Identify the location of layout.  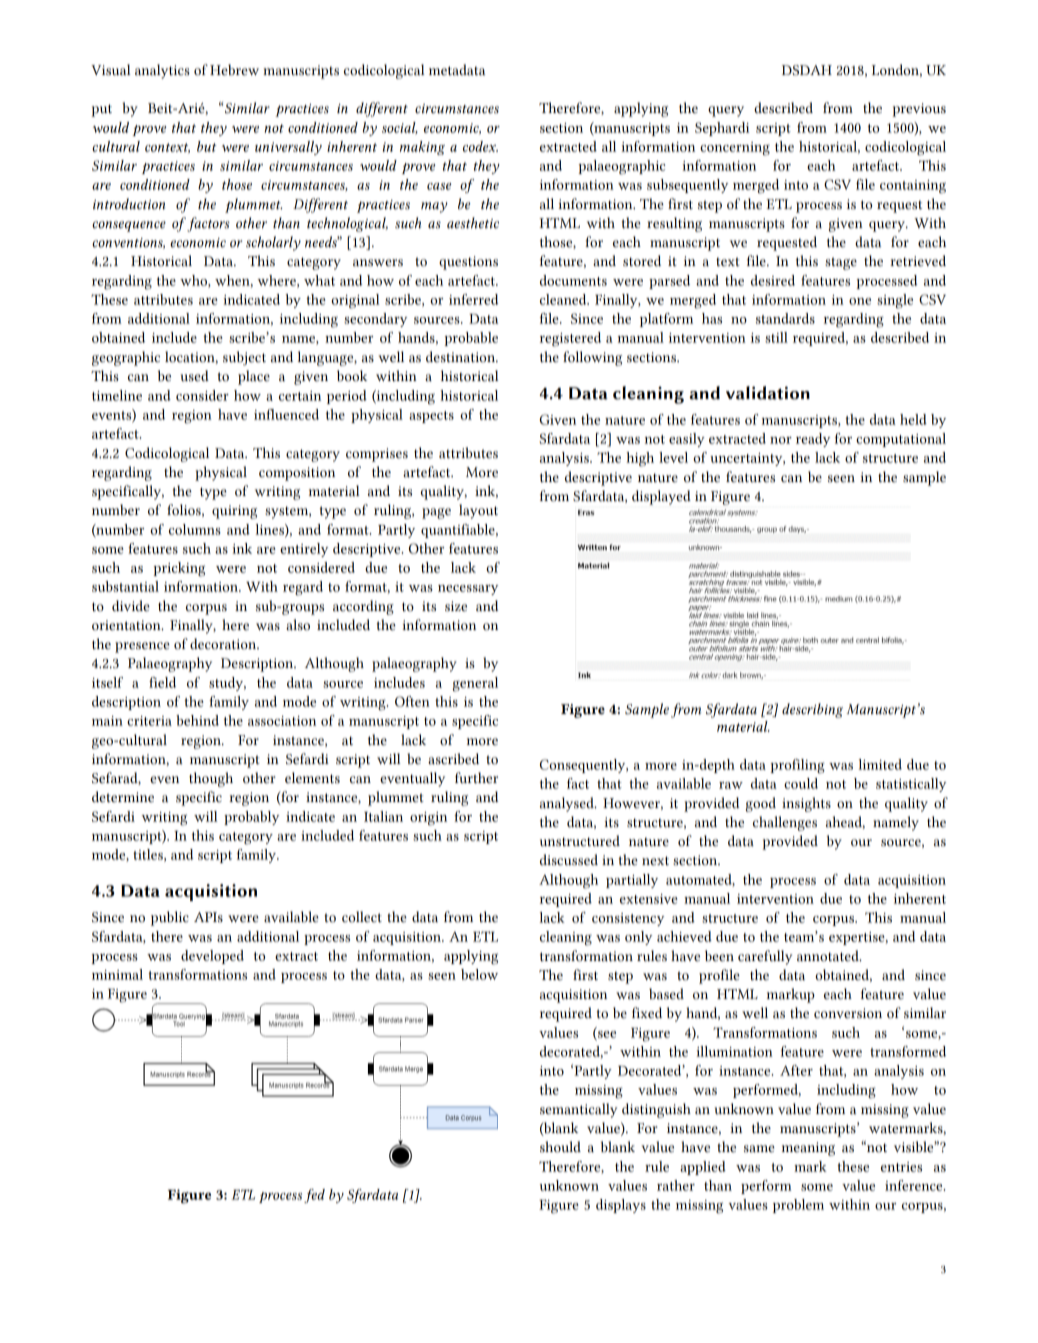
(478, 511).
